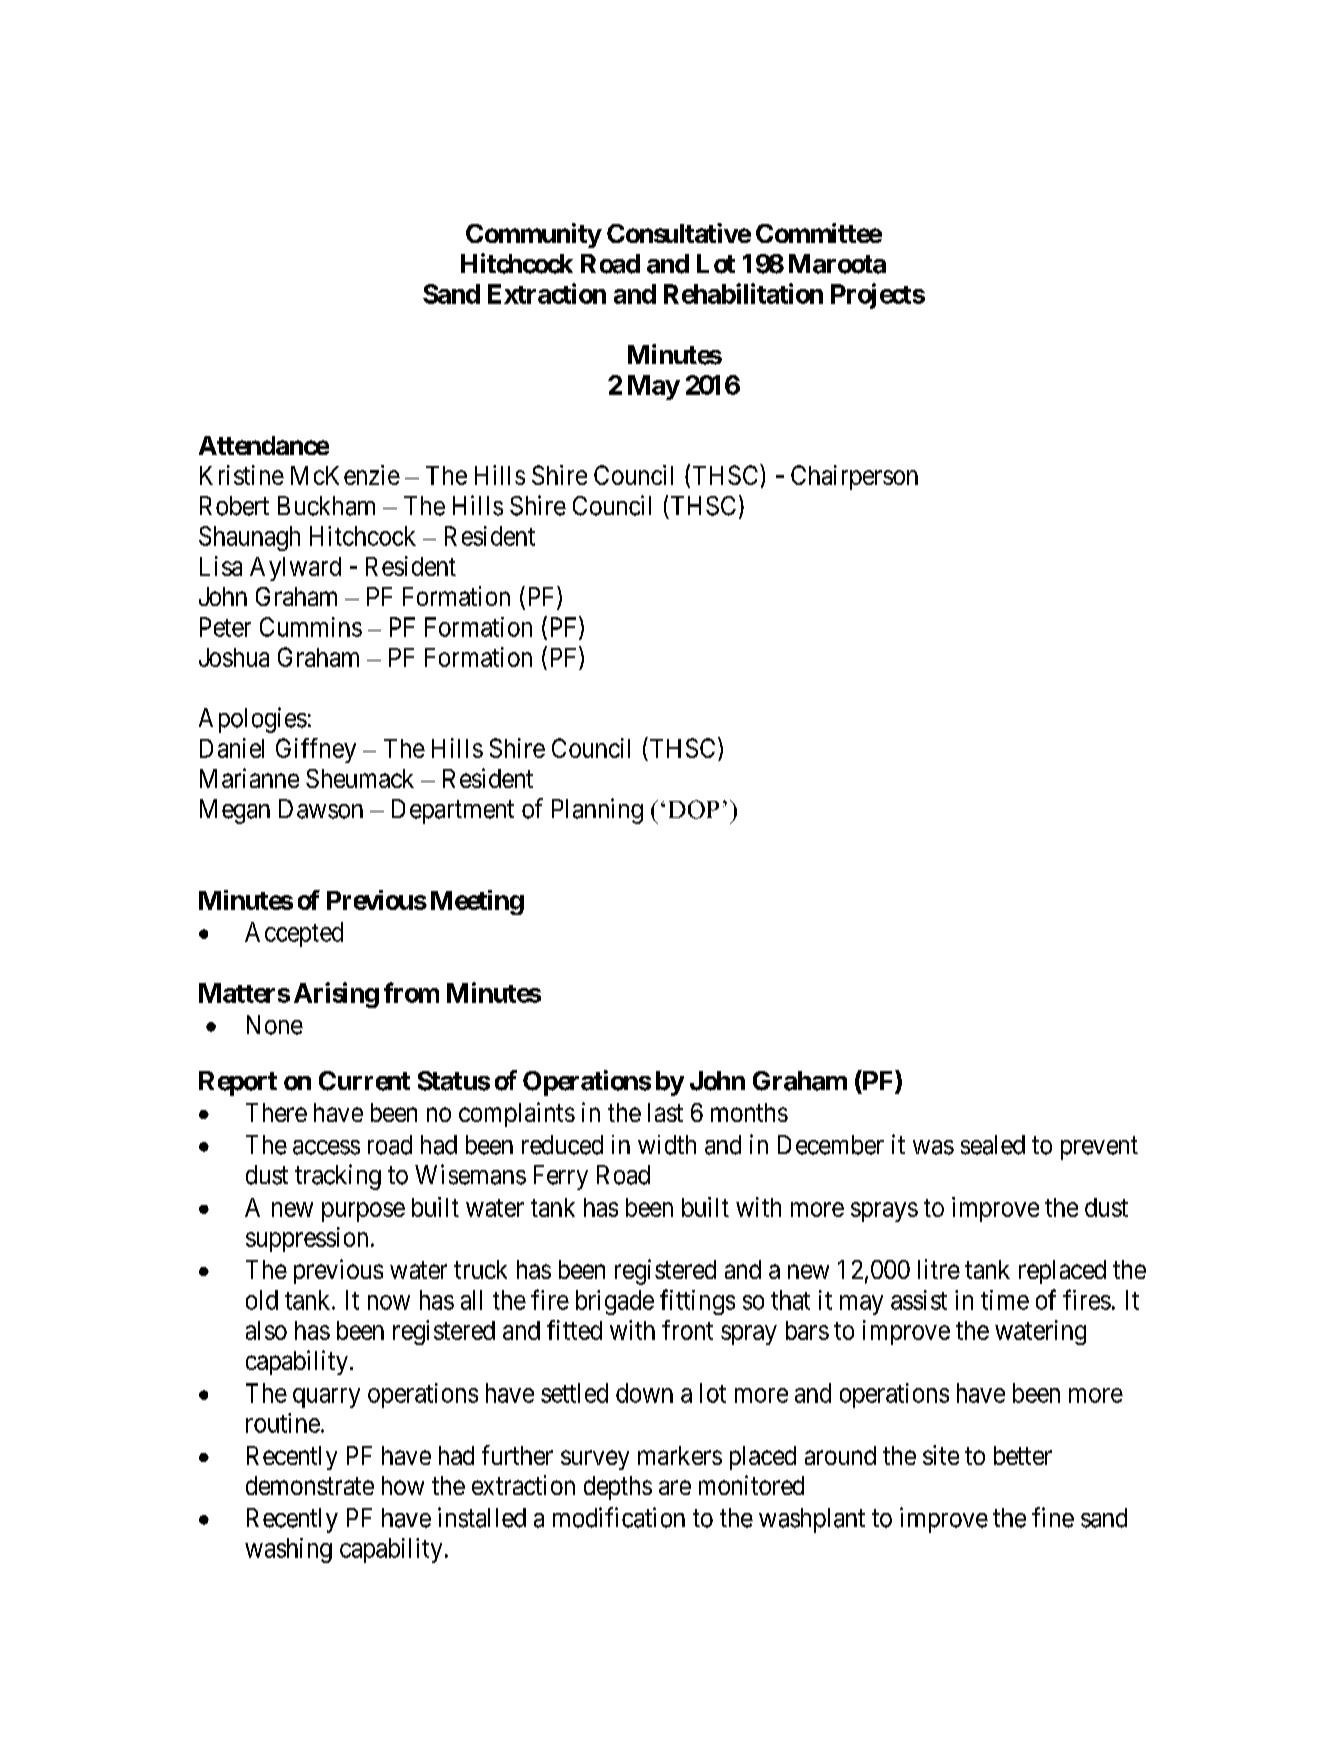  What do you see at coordinates (743, 293) in the screenshot?
I see `Rehabilitation` at bounding box center [743, 293].
